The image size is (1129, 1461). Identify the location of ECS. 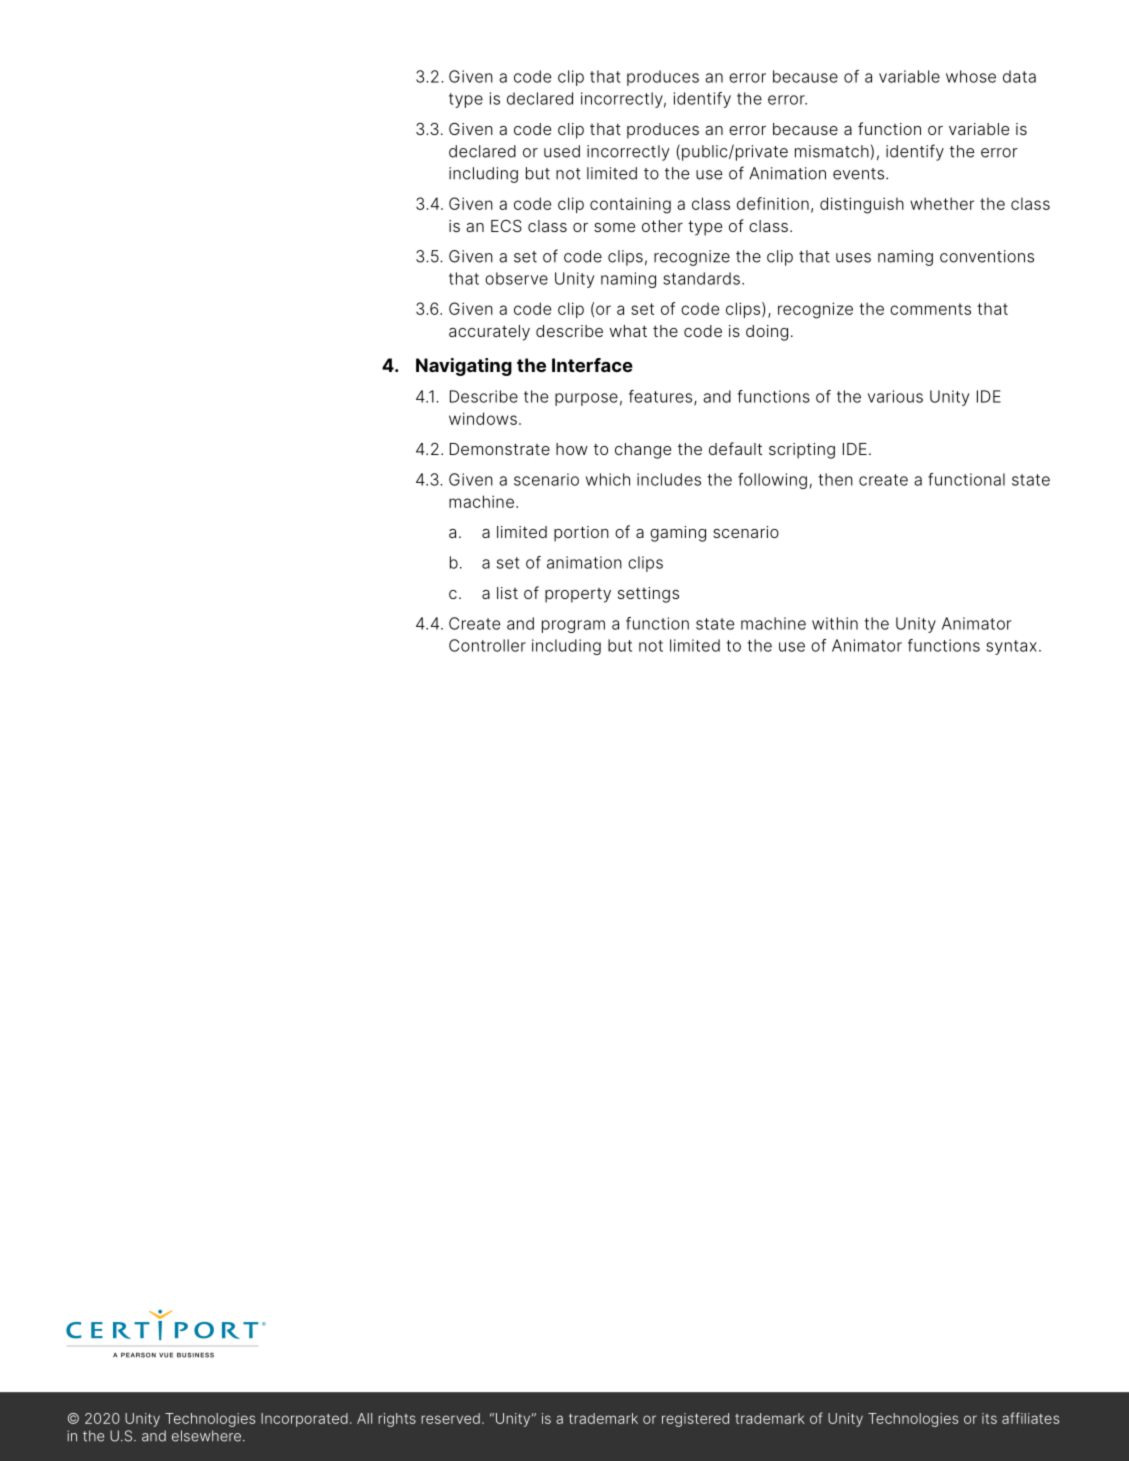
(506, 225).
